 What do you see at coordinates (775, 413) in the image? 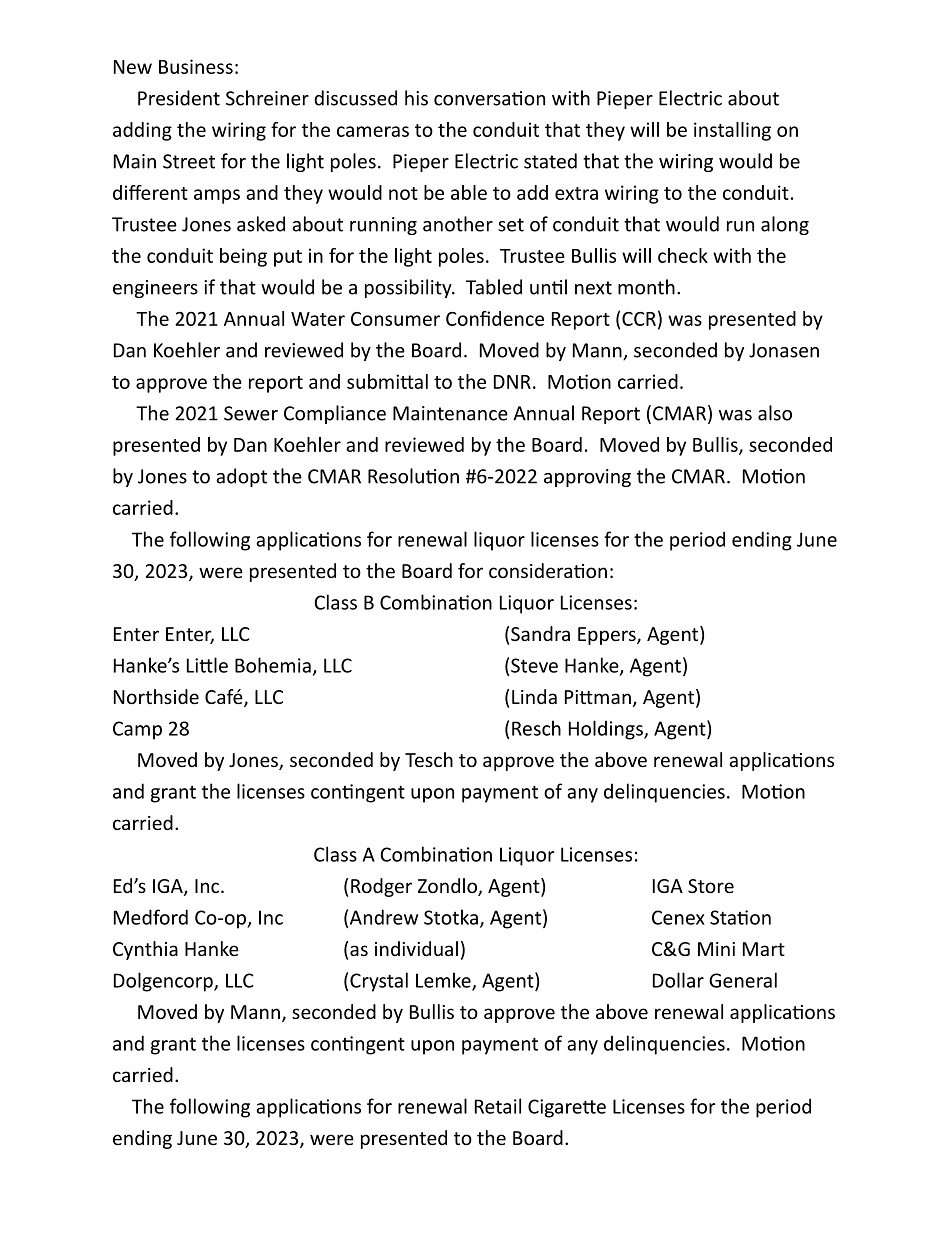
I see `also` at bounding box center [775, 413].
